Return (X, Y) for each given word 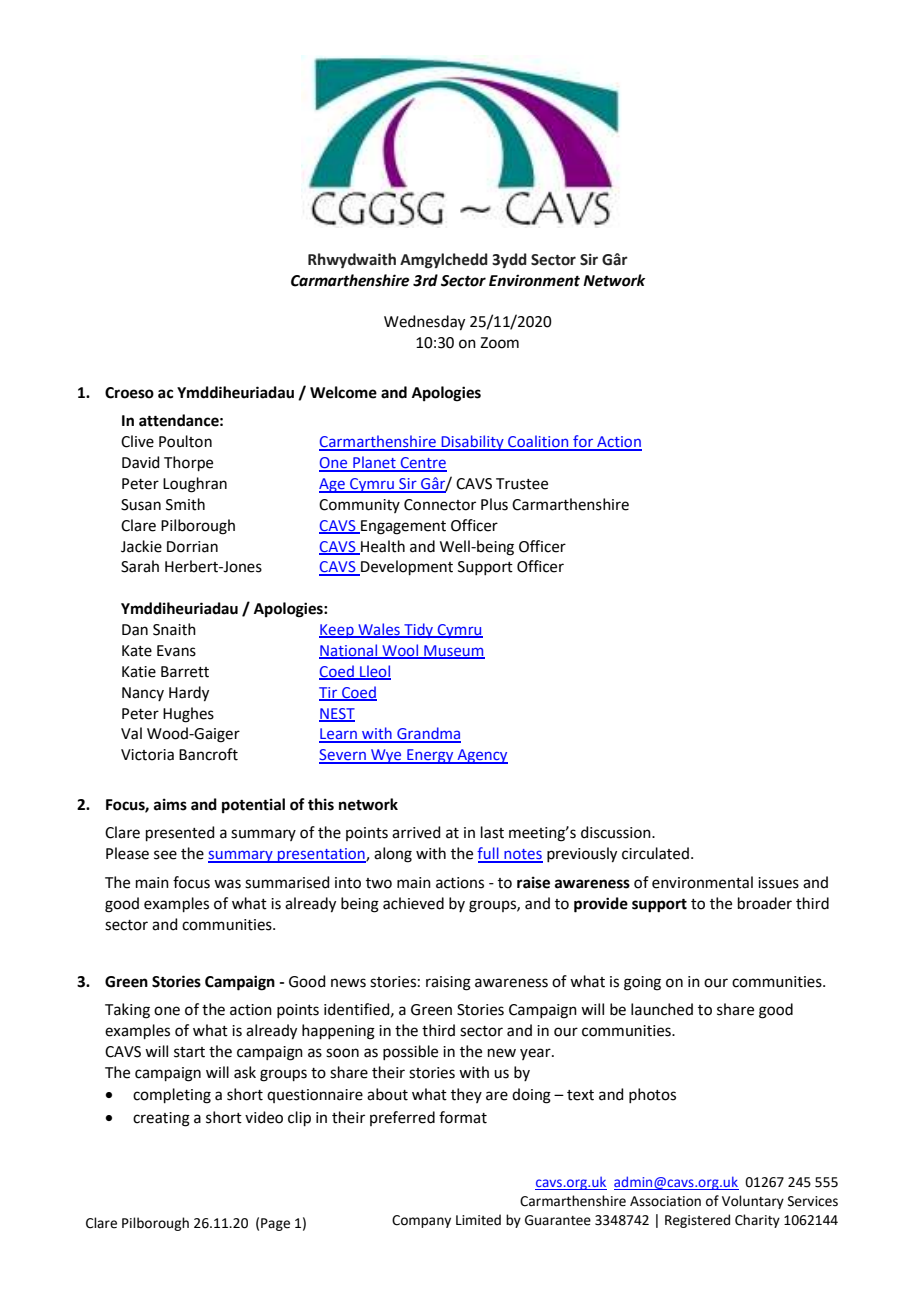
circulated (655, 853)
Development (406, 568)
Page (275, 1224)
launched (662, 1009)
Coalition (538, 442)
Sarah (140, 566)
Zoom (499, 343)
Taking (127, 1011)
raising (448, 983)
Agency (481, 756)
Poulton (185, 441)
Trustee (522, 484)
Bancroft (208, 754)
